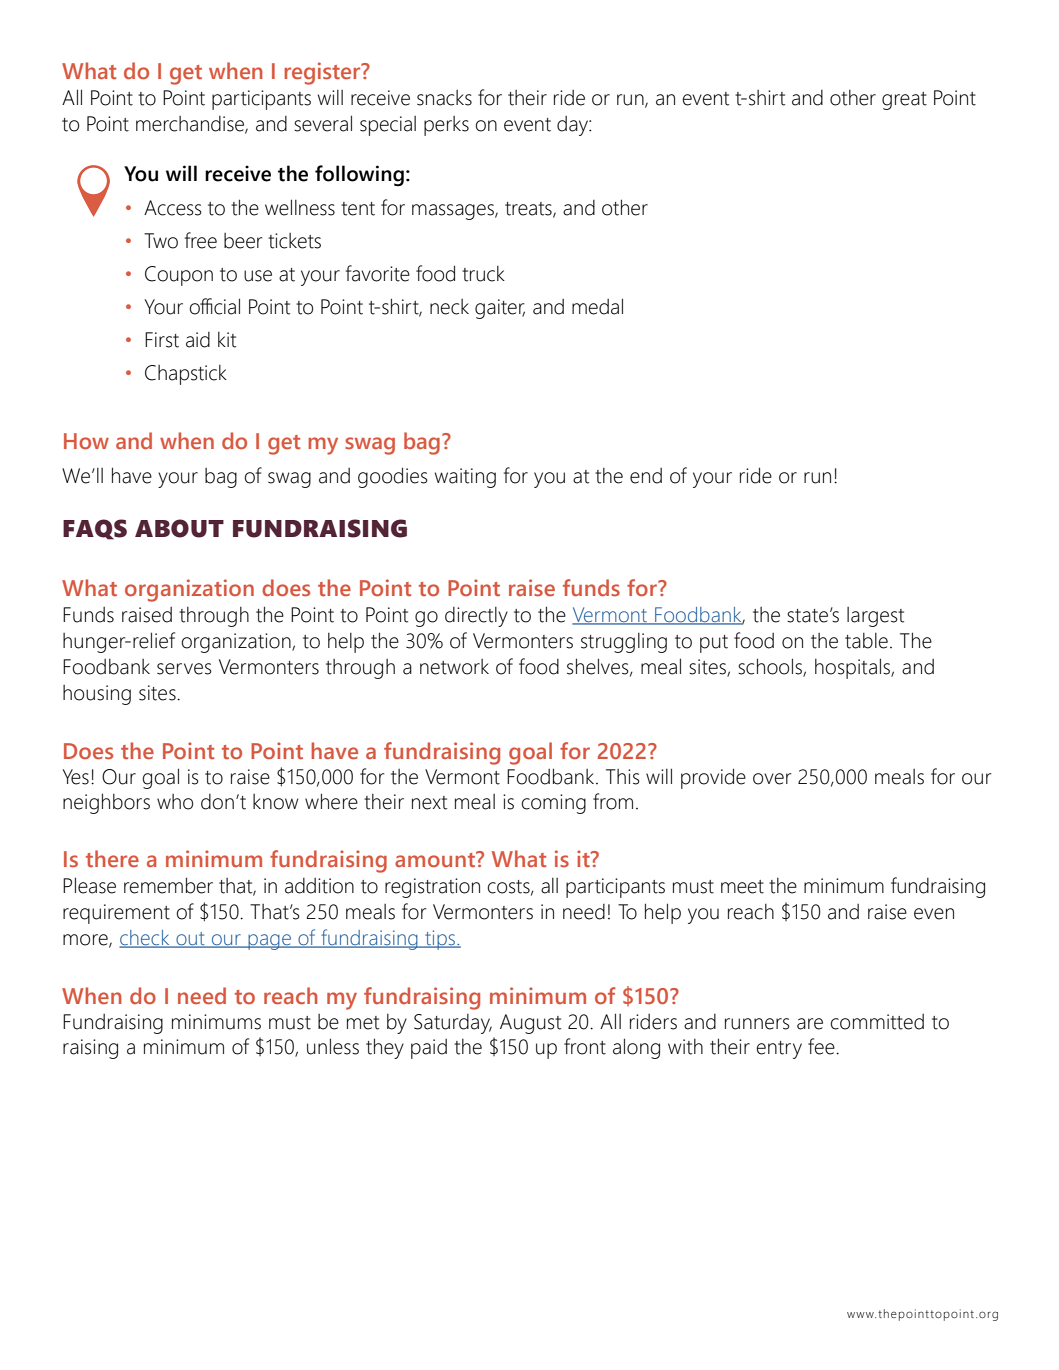 The image size is (1059, 1370). I want to click on check, so click(145, 939).
